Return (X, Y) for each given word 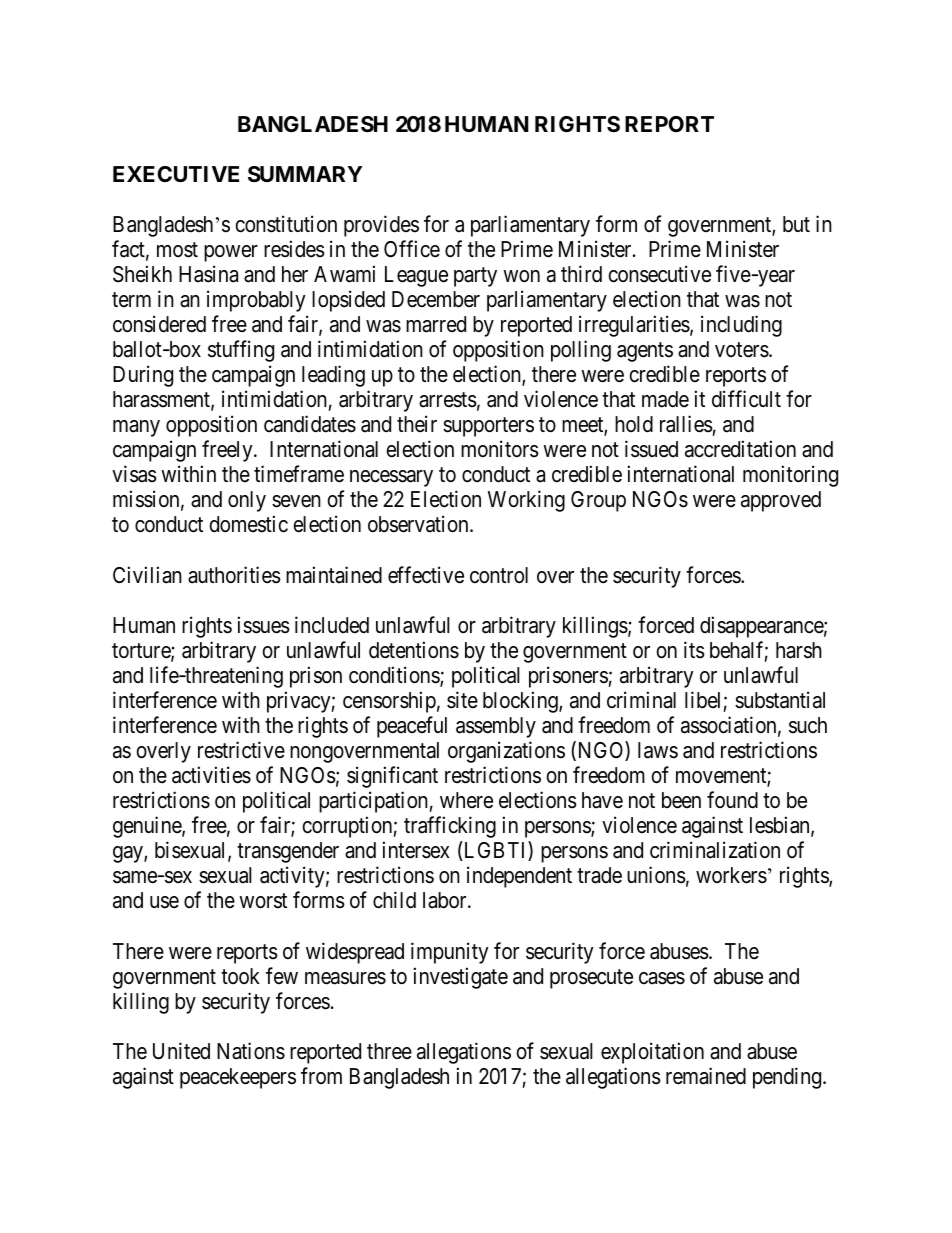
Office (412, 249)
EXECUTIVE (176, 174)
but (796, 224)
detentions (414, 650)
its (694, 650)
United (181, 1051)
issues (264, 625)
